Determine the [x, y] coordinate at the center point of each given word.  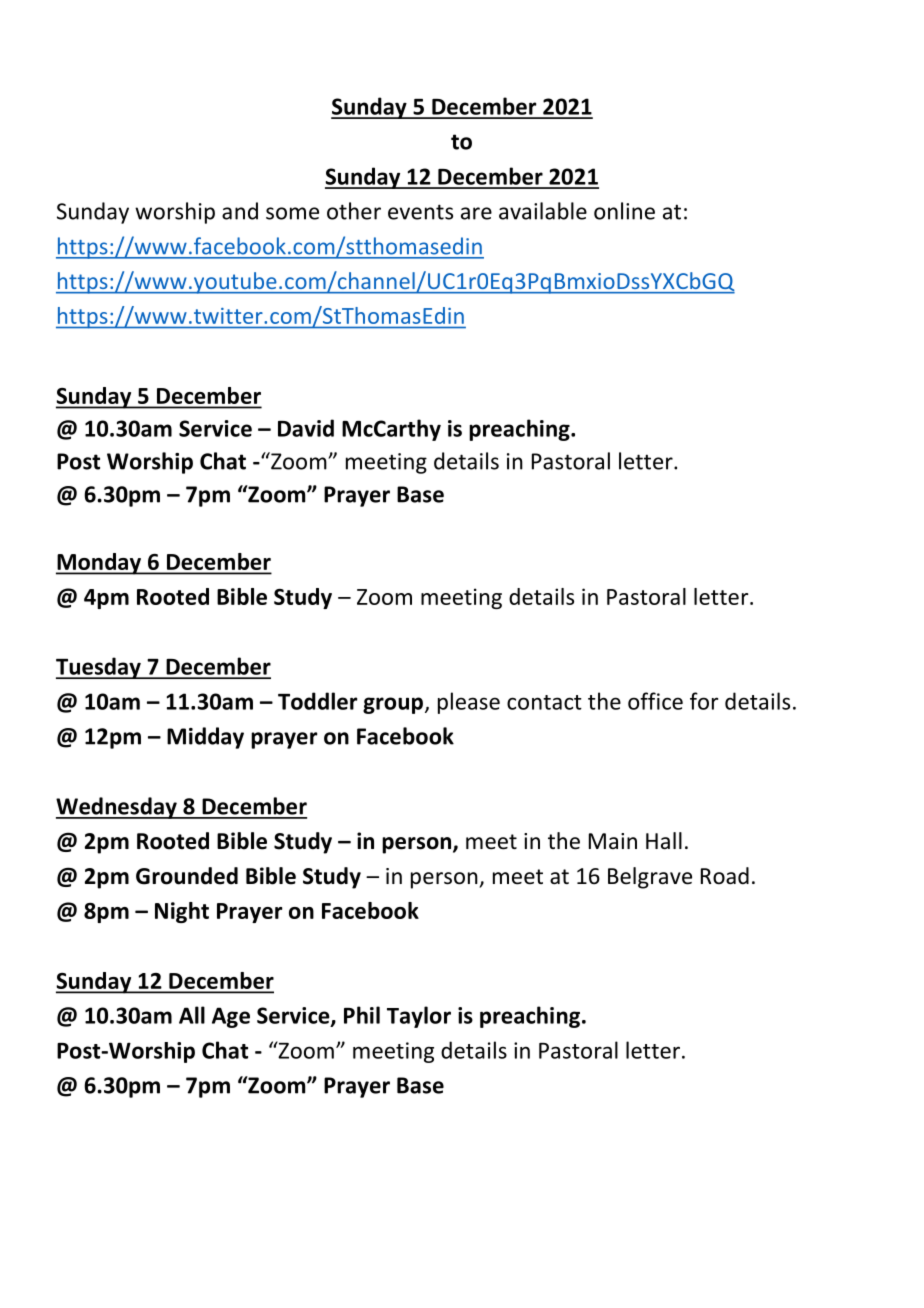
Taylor [419, 1017]
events [420, 212]
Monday [100, 564]
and [240, 211]
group [393, 705]
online [624, 211]
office [655, 701]
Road [725, 876]
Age [231, 1017]
